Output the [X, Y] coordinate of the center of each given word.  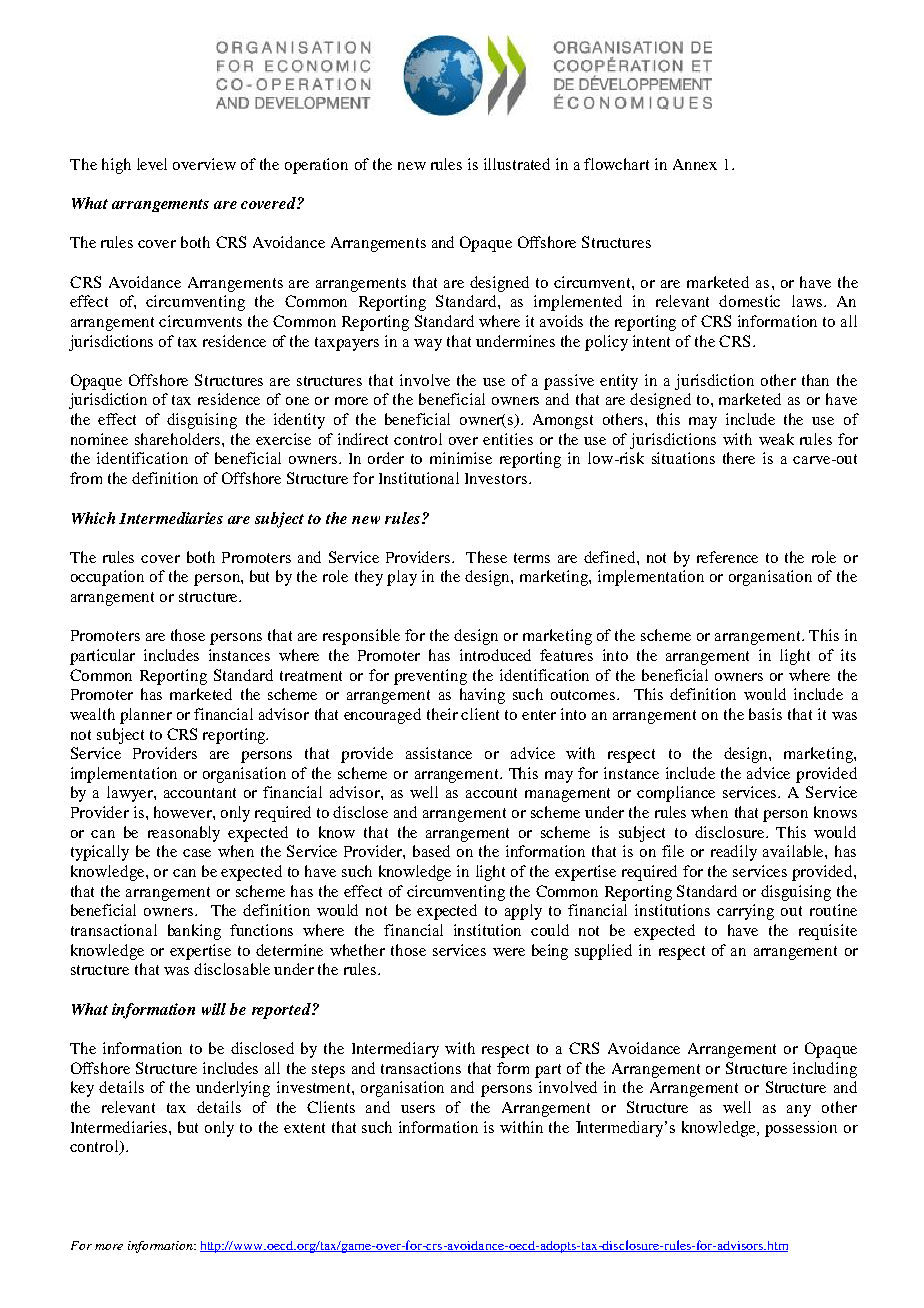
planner [146, 716]
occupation [107, 578]
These [486, 557]
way [428, 345]
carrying [745, 912]
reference [727, 557]
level [152, 164]
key [82, 1089]
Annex [695, 164]
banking [194, 932]
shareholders [179, 439]
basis [765, 714]
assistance [439, 753]
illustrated [517, 164]
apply [523, 912]
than [815, 380]
